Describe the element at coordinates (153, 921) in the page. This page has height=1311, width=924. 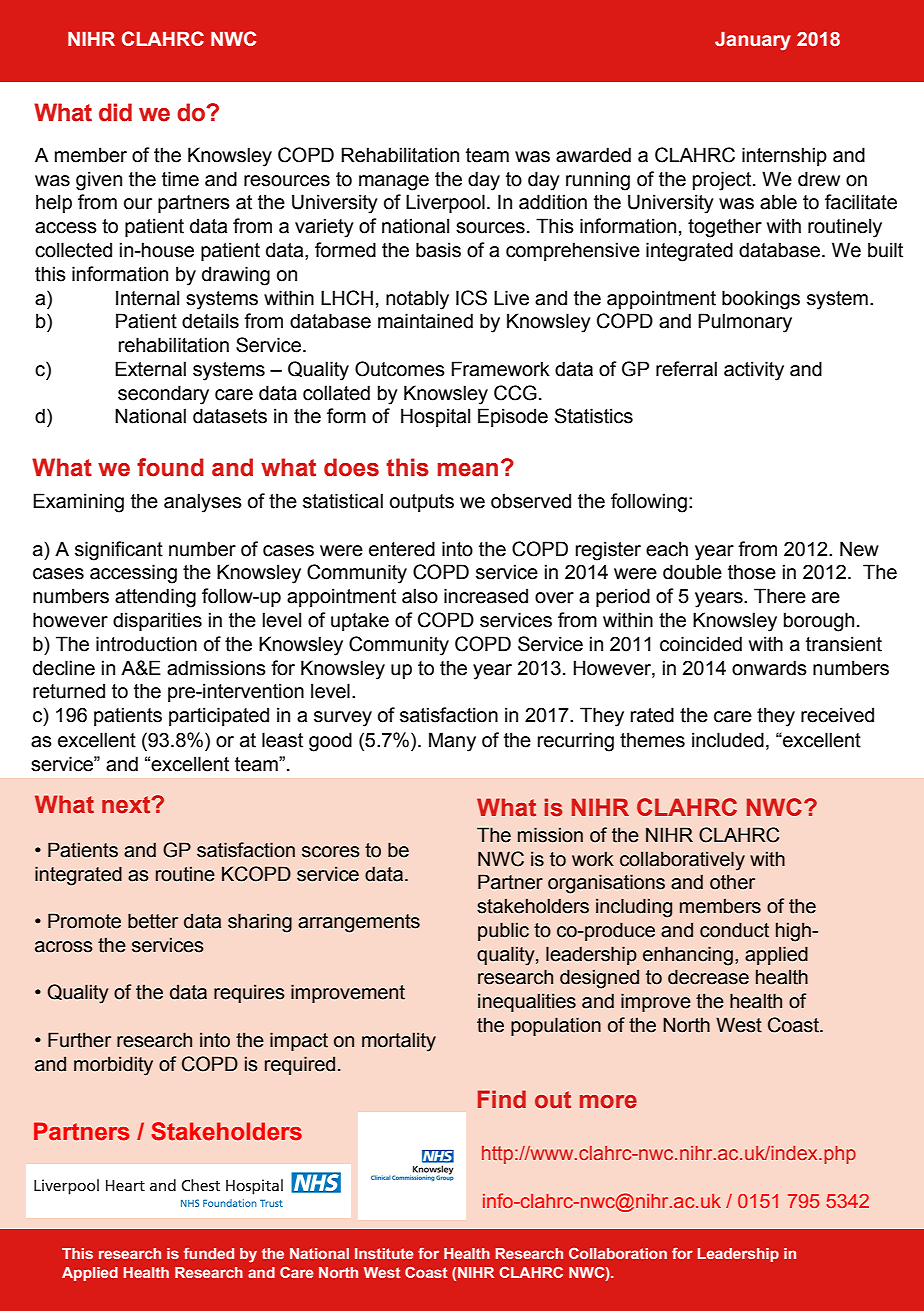
I see `better` at that location.
